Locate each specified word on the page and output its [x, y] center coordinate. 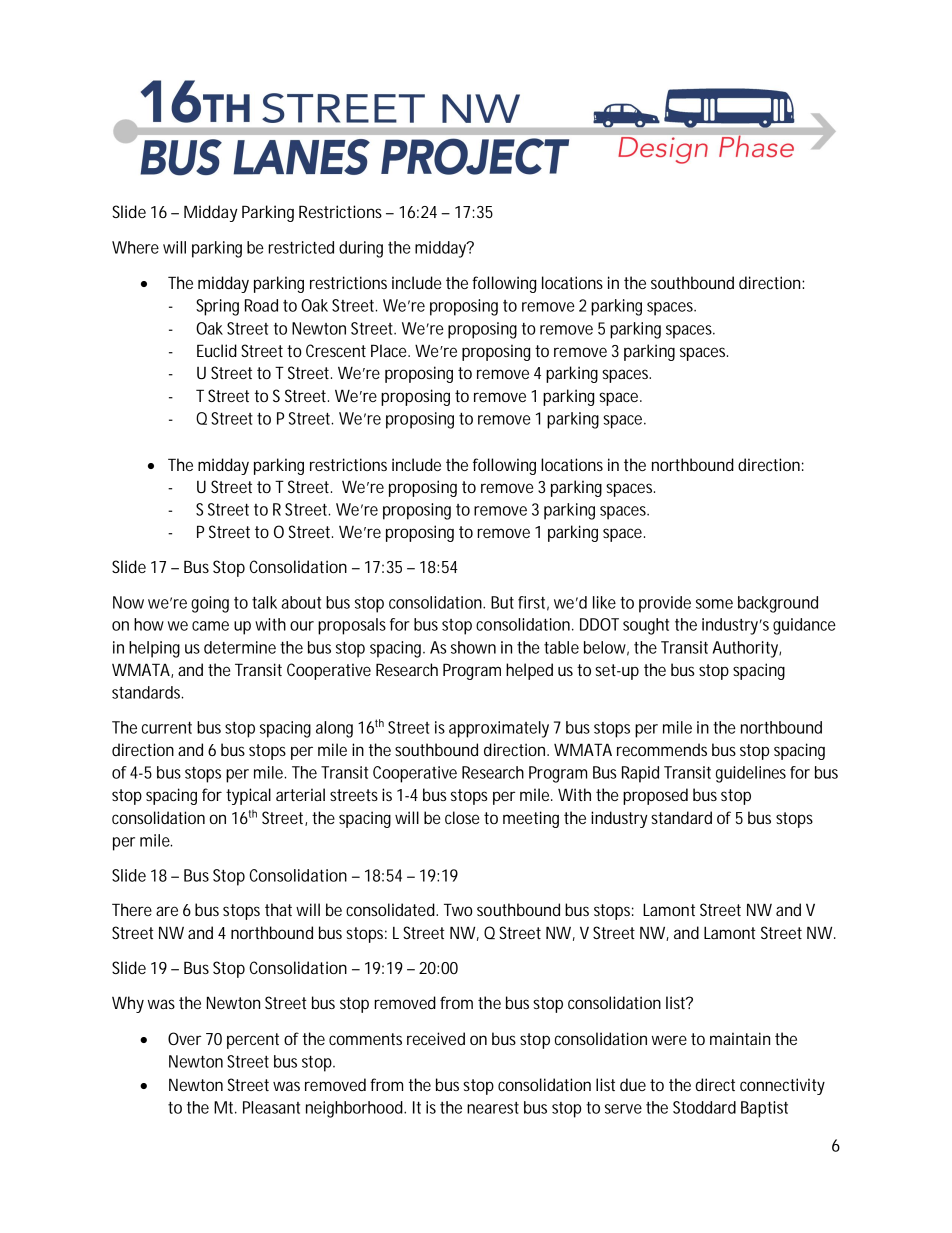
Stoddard [704, 1107]
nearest [493, 1108]
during [361, 249]
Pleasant [271, 1107]
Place [390, 350]
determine [240, 647]
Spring [217, 307]
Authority [747, 649]
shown [473, 647]
